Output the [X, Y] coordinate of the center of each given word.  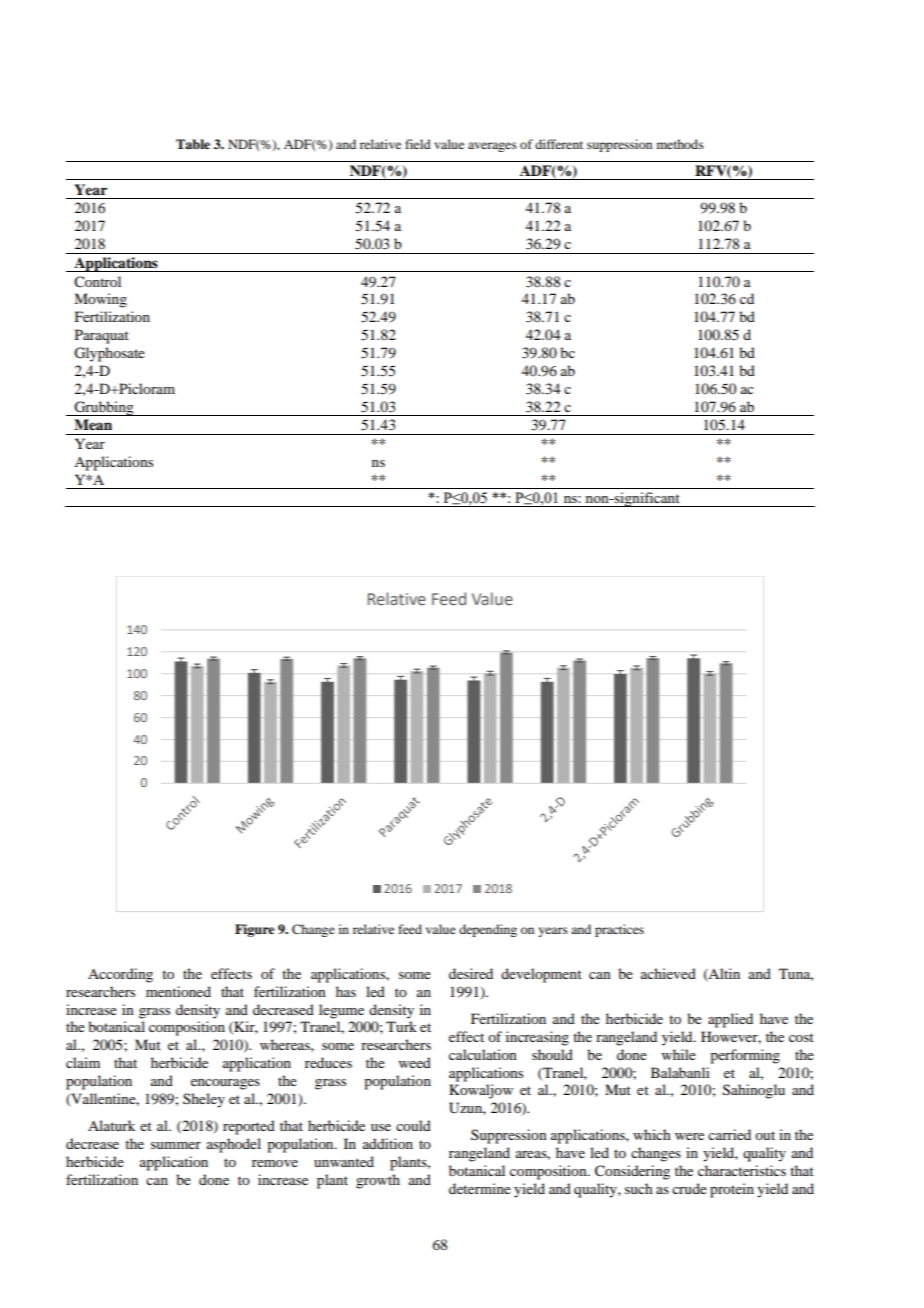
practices [619, 930]
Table [193, 144]
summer [176, 1145]
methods [680, 144]
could [413, 1125]
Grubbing [104, 408]
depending [488, 930]
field [418, 144]
